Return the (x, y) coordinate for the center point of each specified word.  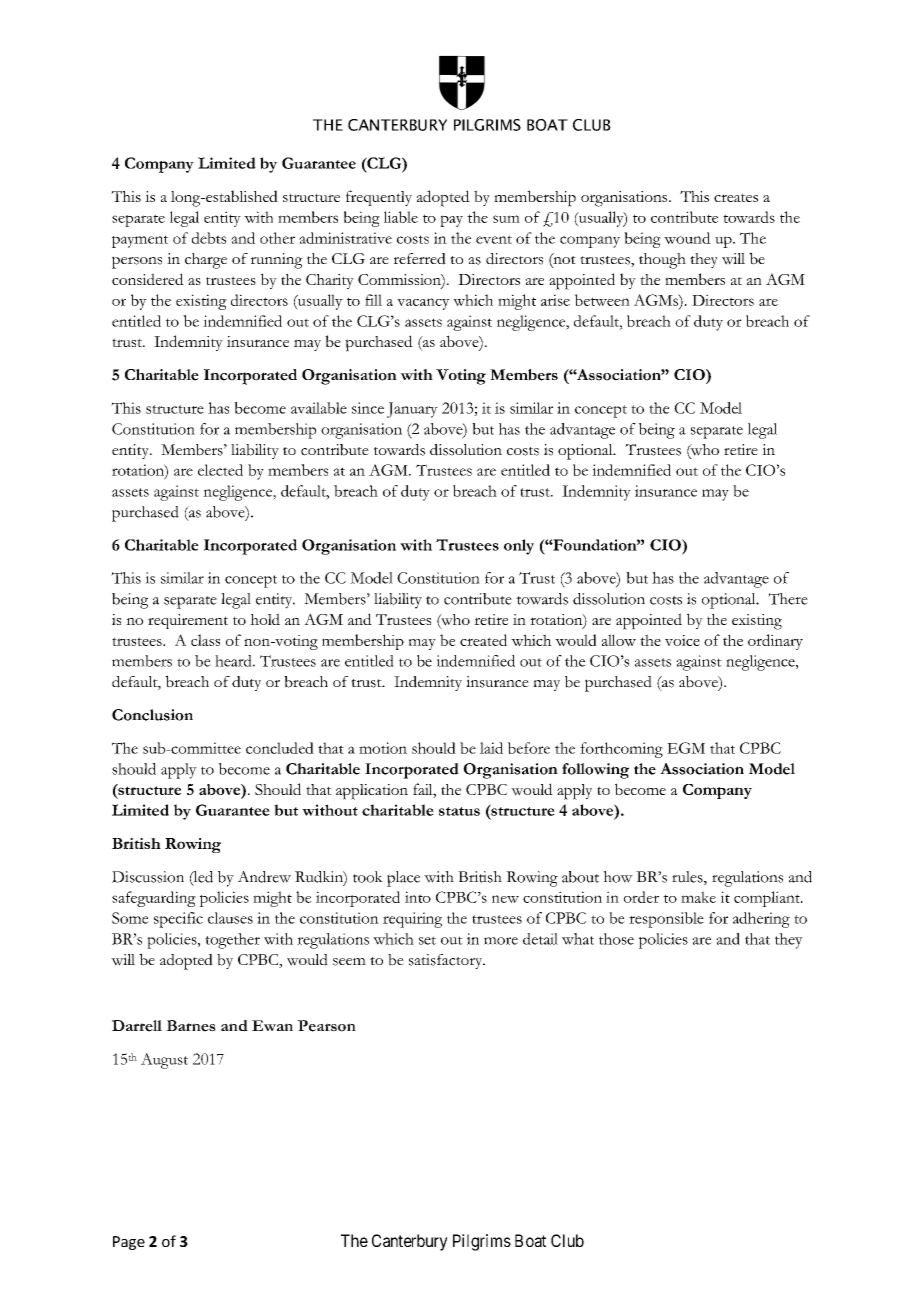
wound (687, 238)
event (494, 239)
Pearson (327, 1026)
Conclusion (152, 715)
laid (491, 748)
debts (209, 238)
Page (129, 1243)
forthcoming (621, 750)
